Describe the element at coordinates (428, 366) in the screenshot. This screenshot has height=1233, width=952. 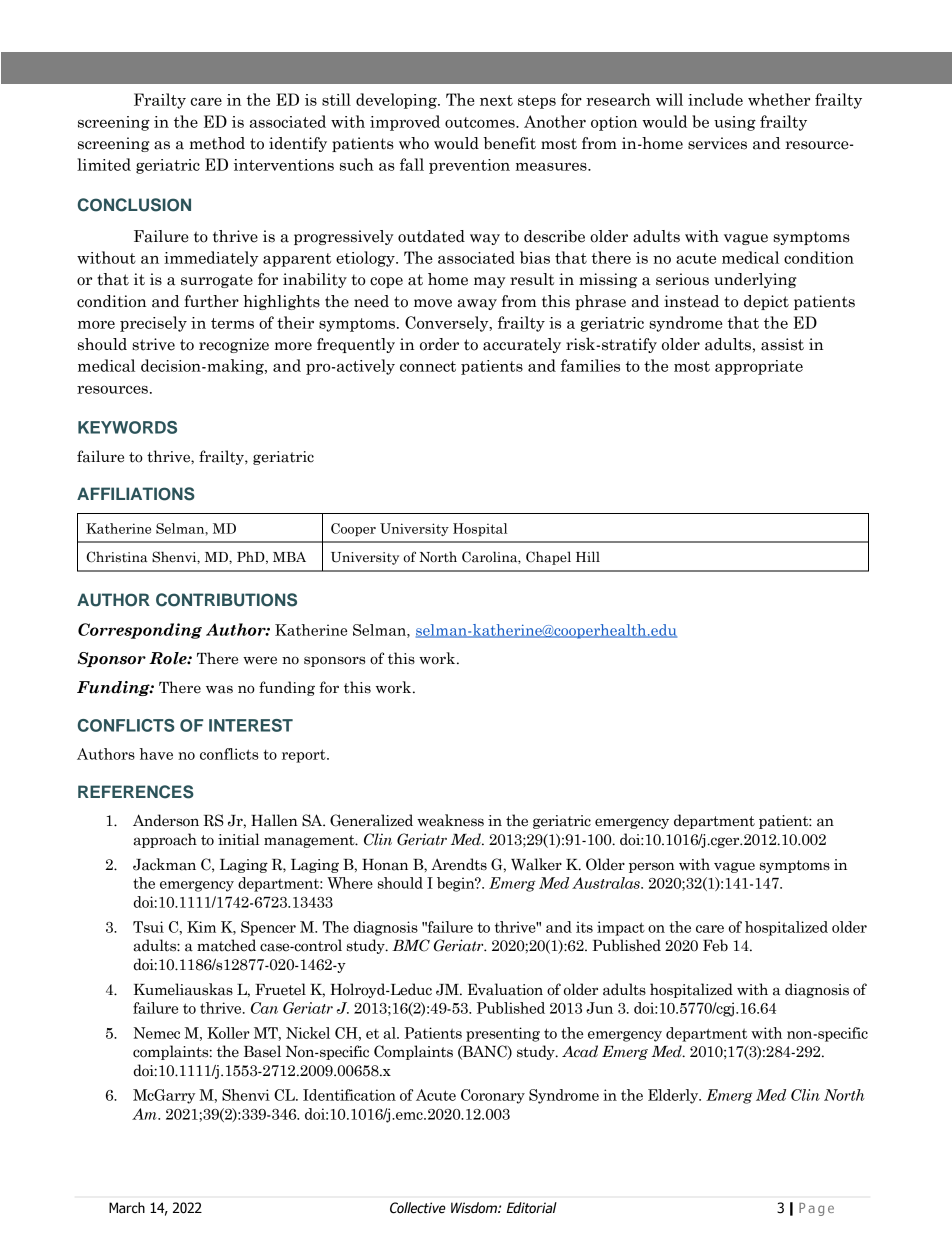
I see `connect` at that location.
